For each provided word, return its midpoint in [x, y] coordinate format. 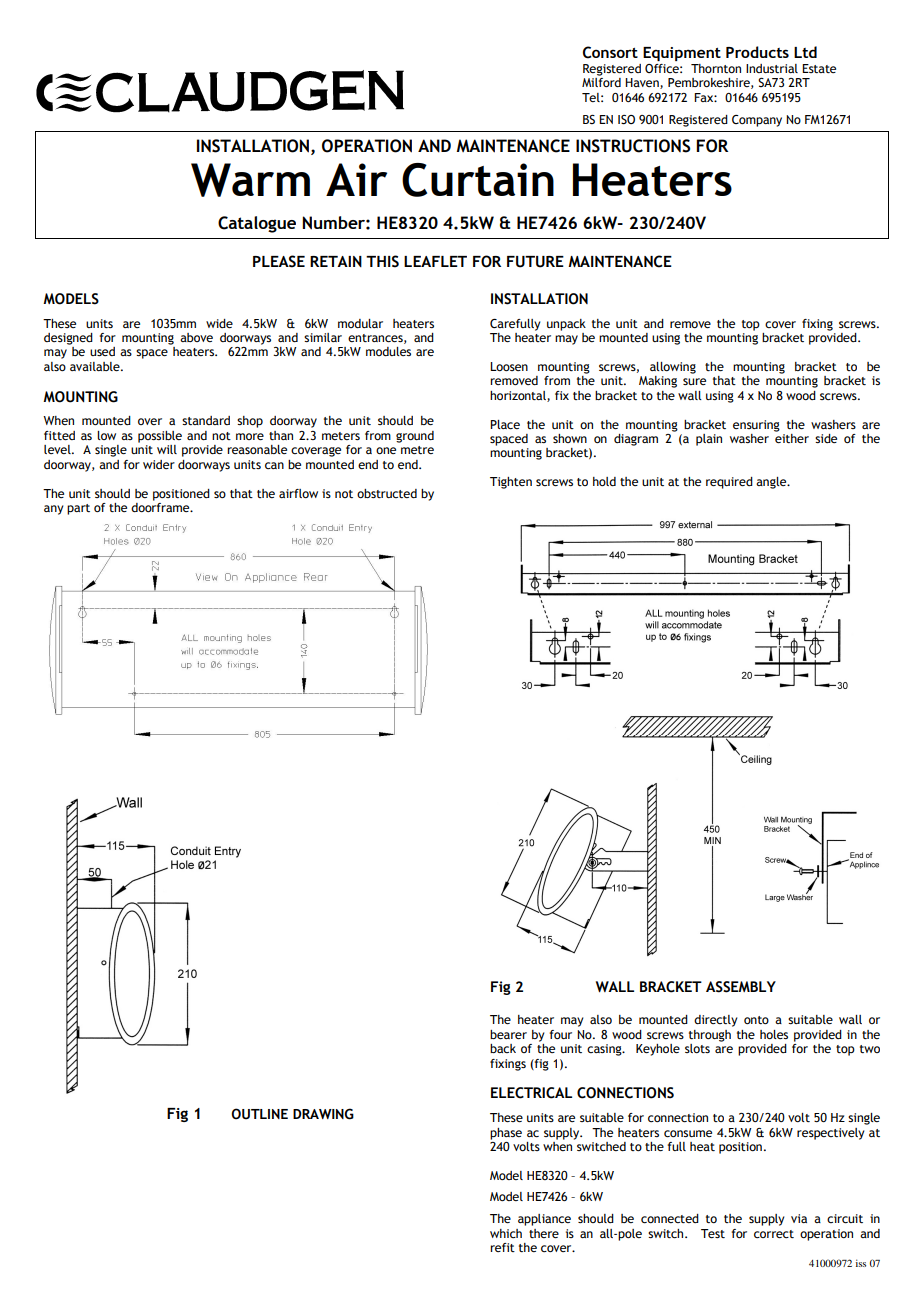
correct [774, 1234]
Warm [250, 180]
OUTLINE [259, 1114]
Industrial [772, 68]
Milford [601, 82]
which [506, 1233]
